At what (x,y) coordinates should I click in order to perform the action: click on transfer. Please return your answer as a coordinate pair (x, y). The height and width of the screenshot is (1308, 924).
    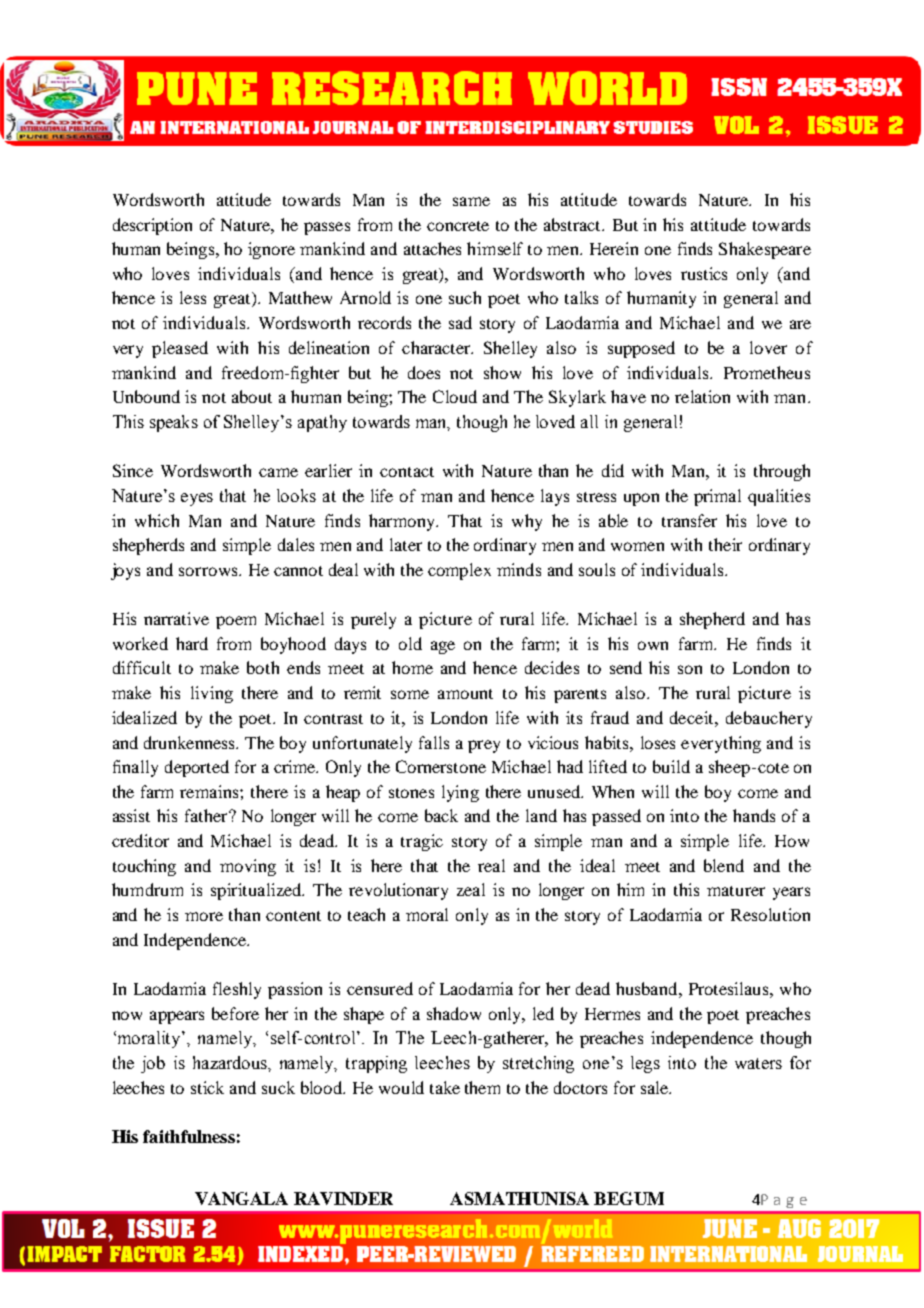
    Looking at the image, I should click on (689, 520).
